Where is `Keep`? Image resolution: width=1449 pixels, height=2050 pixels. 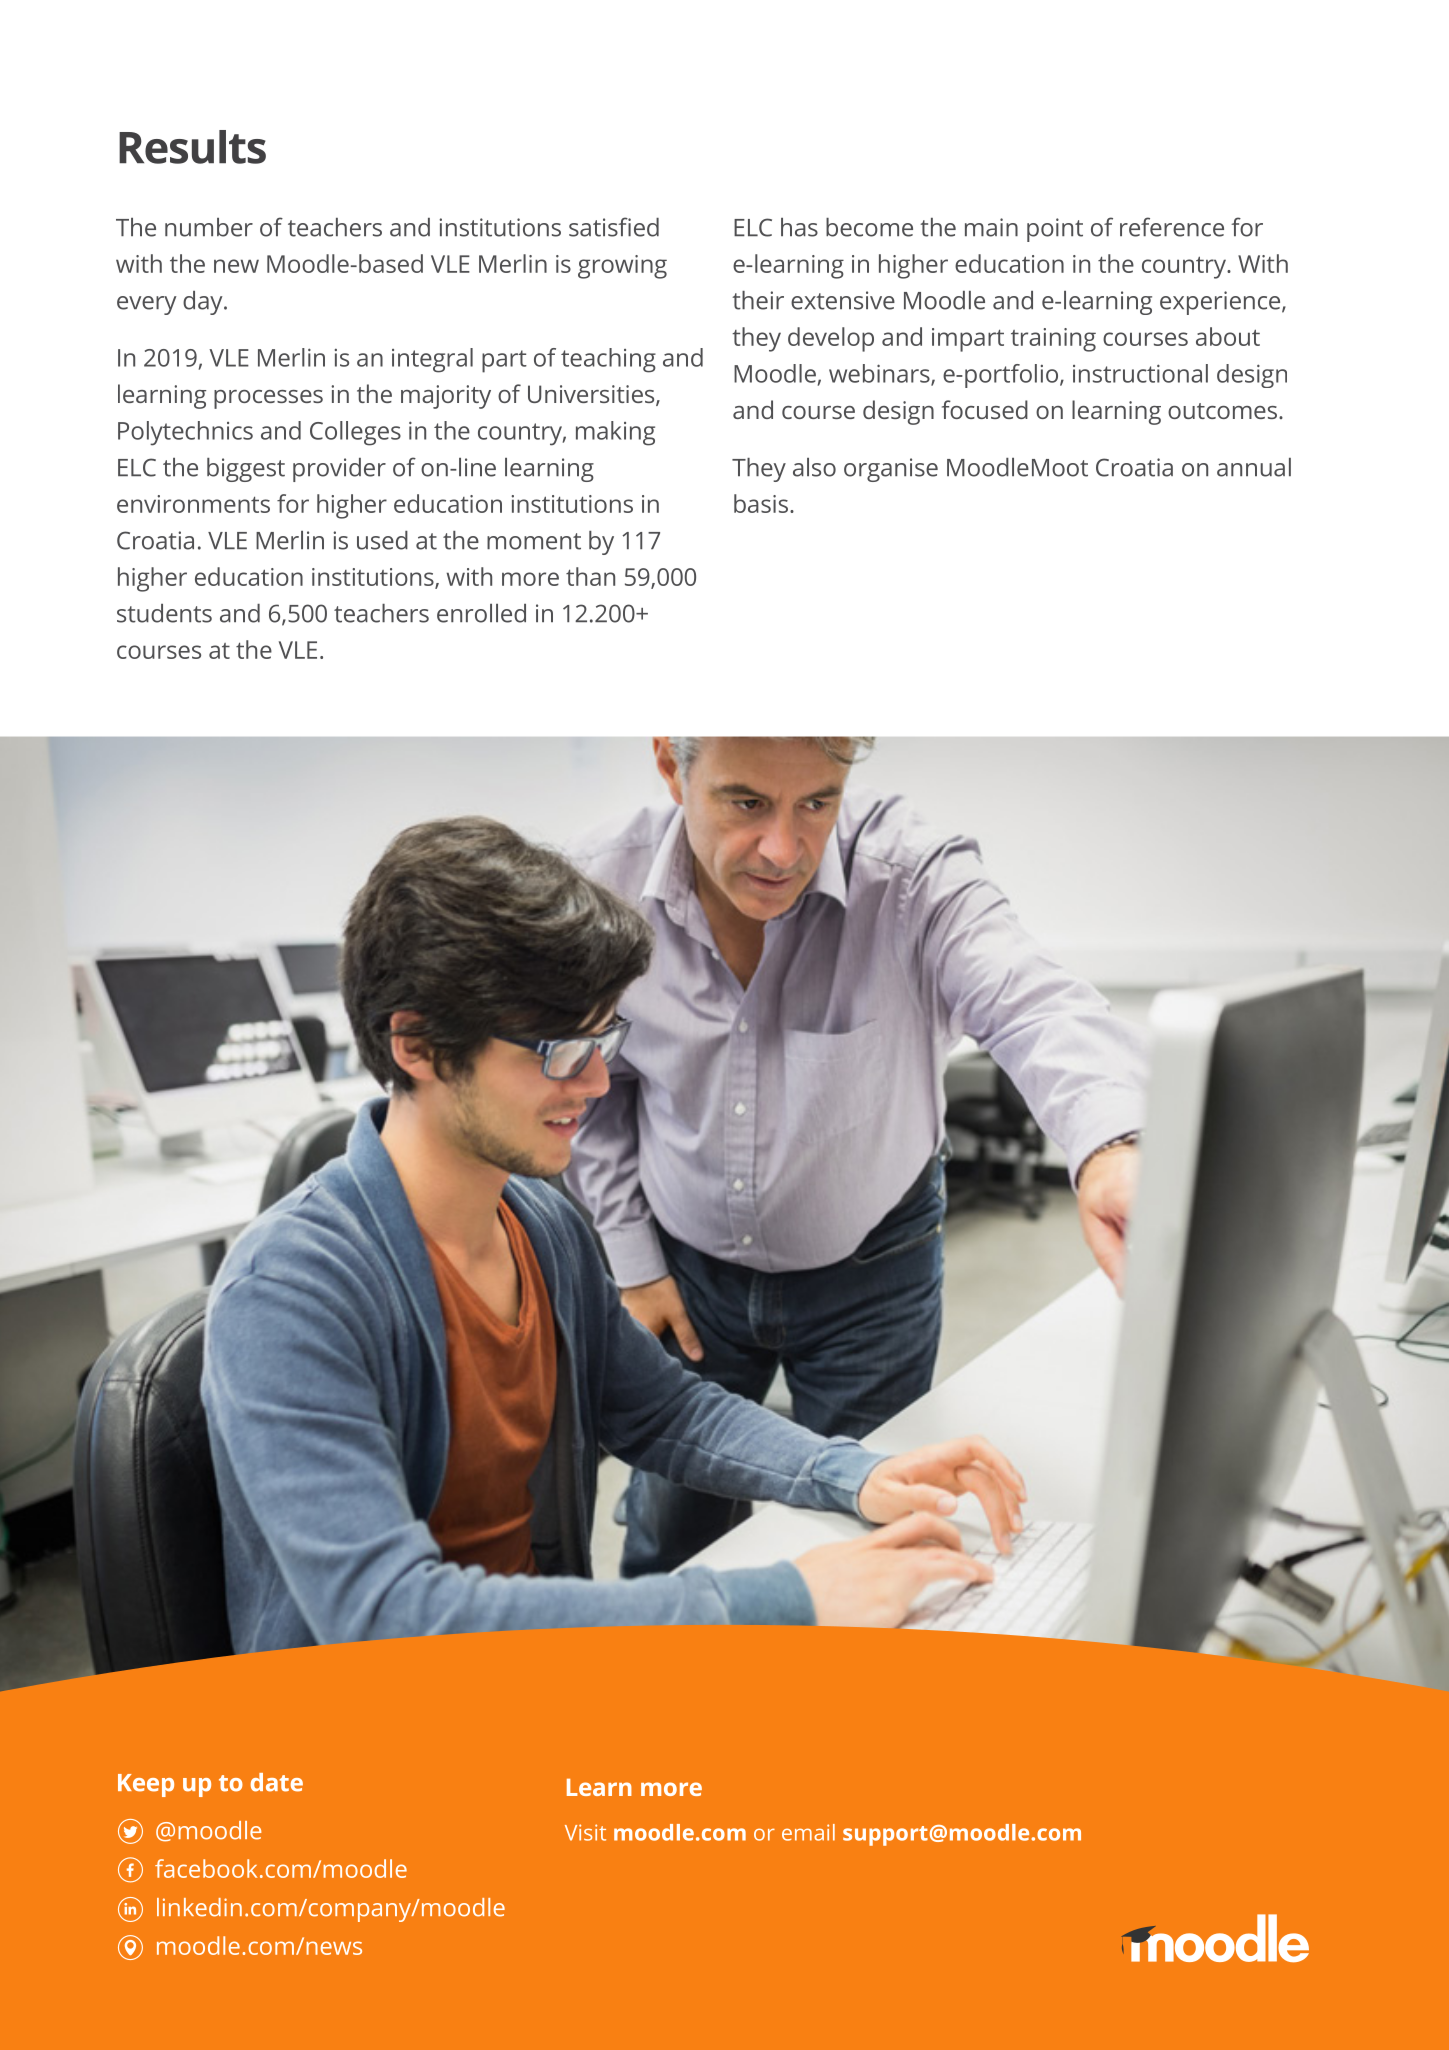 Keep is located at coordinates (146, 1785).
